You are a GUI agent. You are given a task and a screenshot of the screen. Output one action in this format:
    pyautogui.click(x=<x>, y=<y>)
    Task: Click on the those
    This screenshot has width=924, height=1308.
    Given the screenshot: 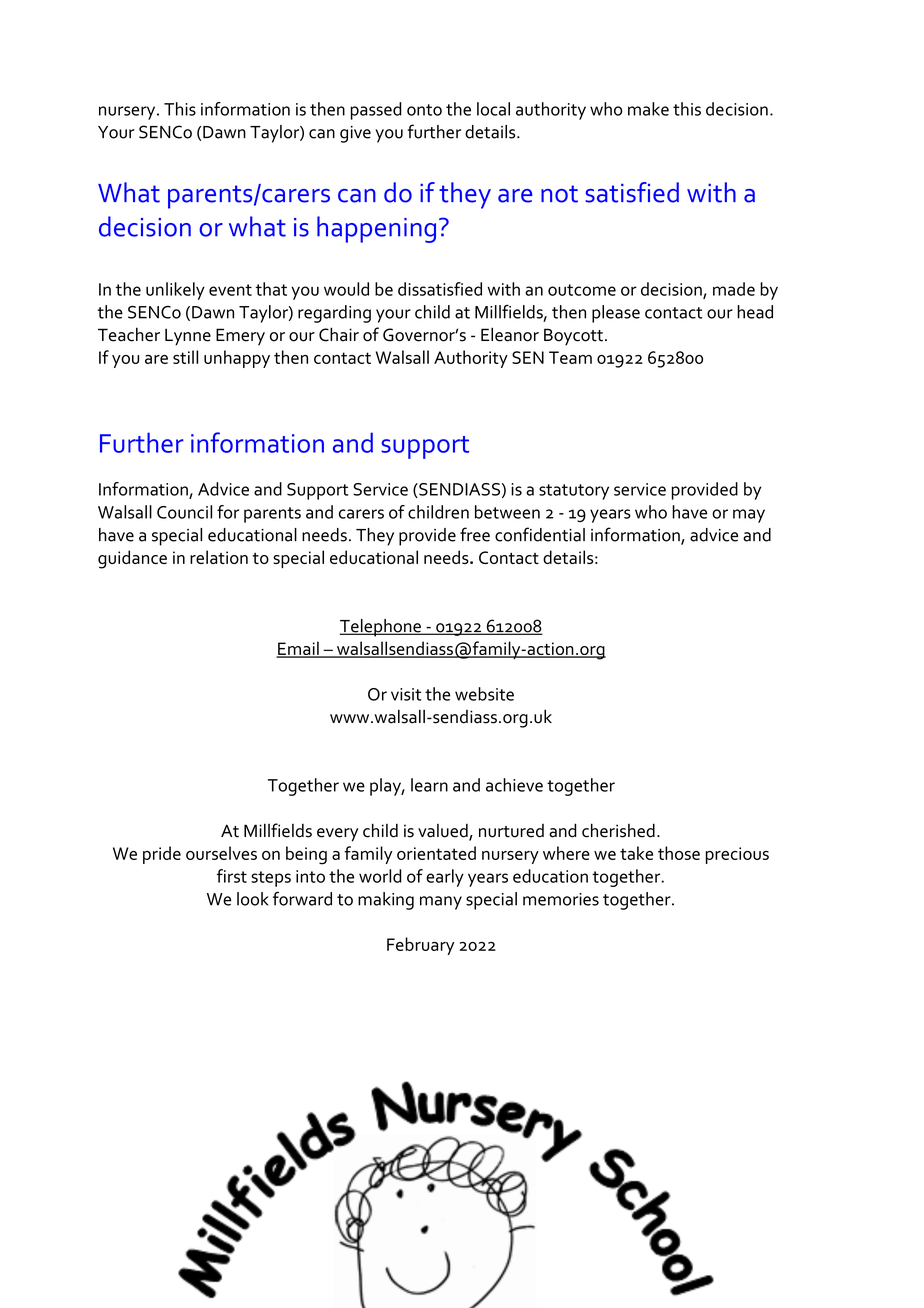 What is the action you would take?
    pyautogui.click(x=679, y=853)
